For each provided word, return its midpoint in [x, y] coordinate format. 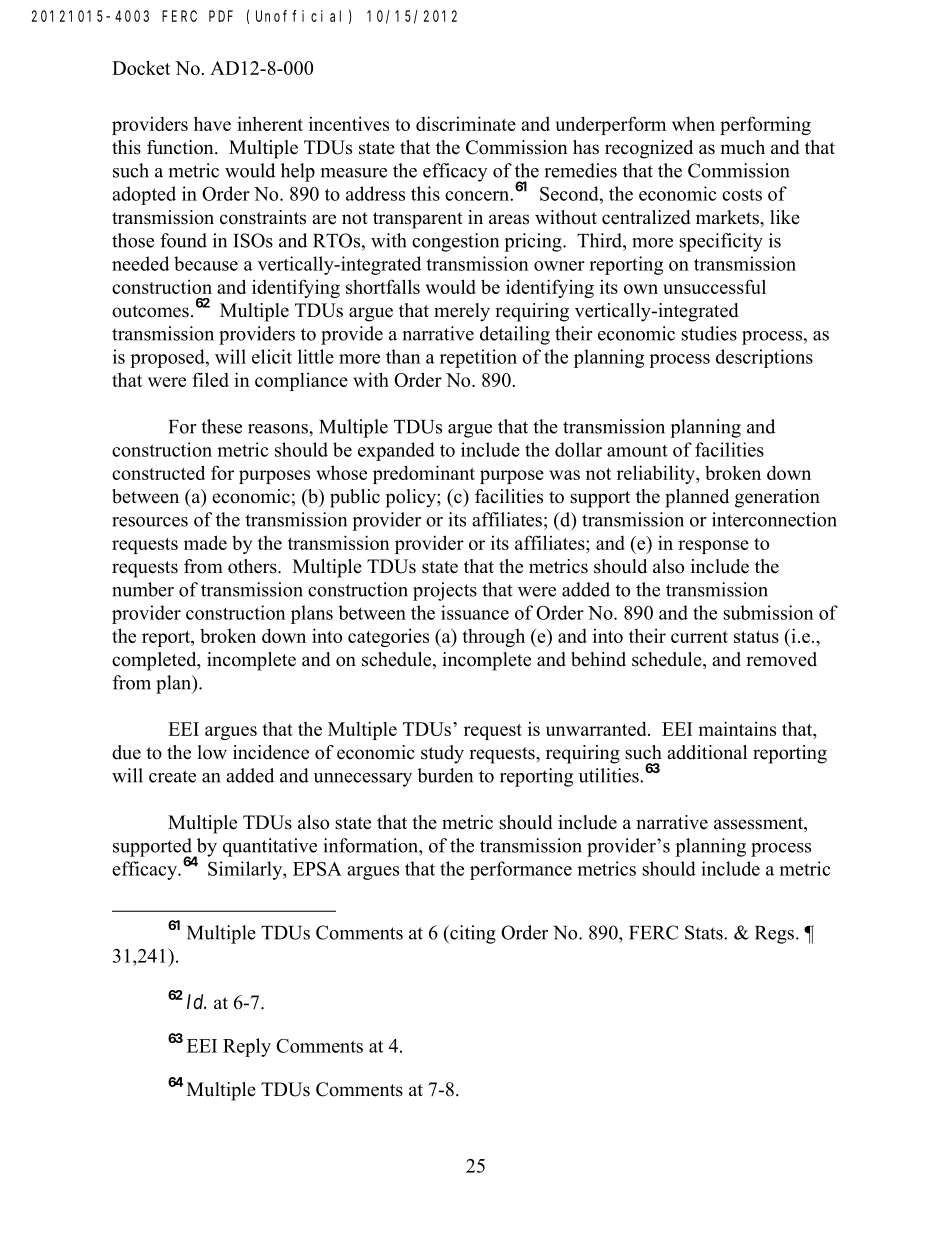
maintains [737, 728]
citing [472, 934]
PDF [221, 16]
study [442, 754]
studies [709, 333]
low [212, 752]
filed [211, 379]
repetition [478, 358]
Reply [247, 1047]
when [693, 124]
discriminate [466, 123]
